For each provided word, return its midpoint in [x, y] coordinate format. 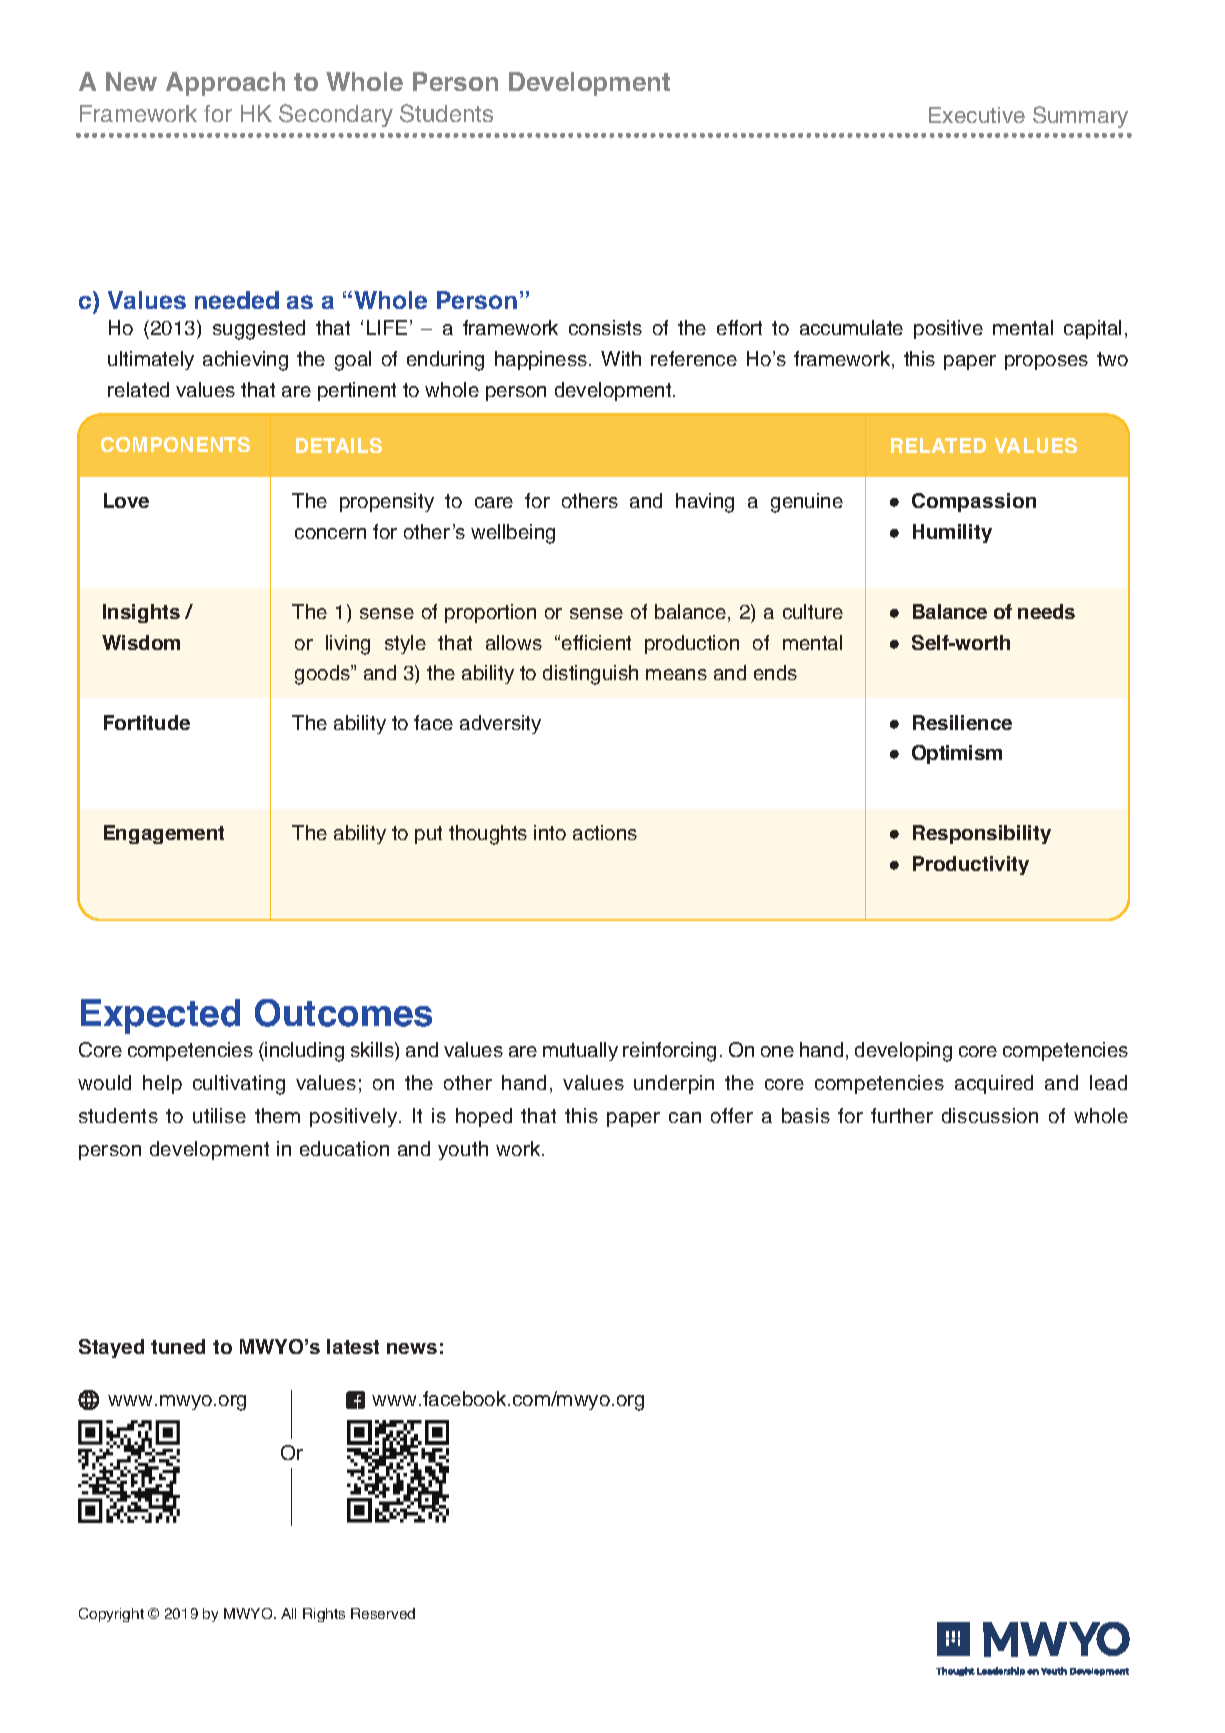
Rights [324, 1615]
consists [605, 327]
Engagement [164, 834]
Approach [225, 84]
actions [605, 832]
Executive [977, 115]
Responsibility [982, 834]
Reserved [383, 1613]
